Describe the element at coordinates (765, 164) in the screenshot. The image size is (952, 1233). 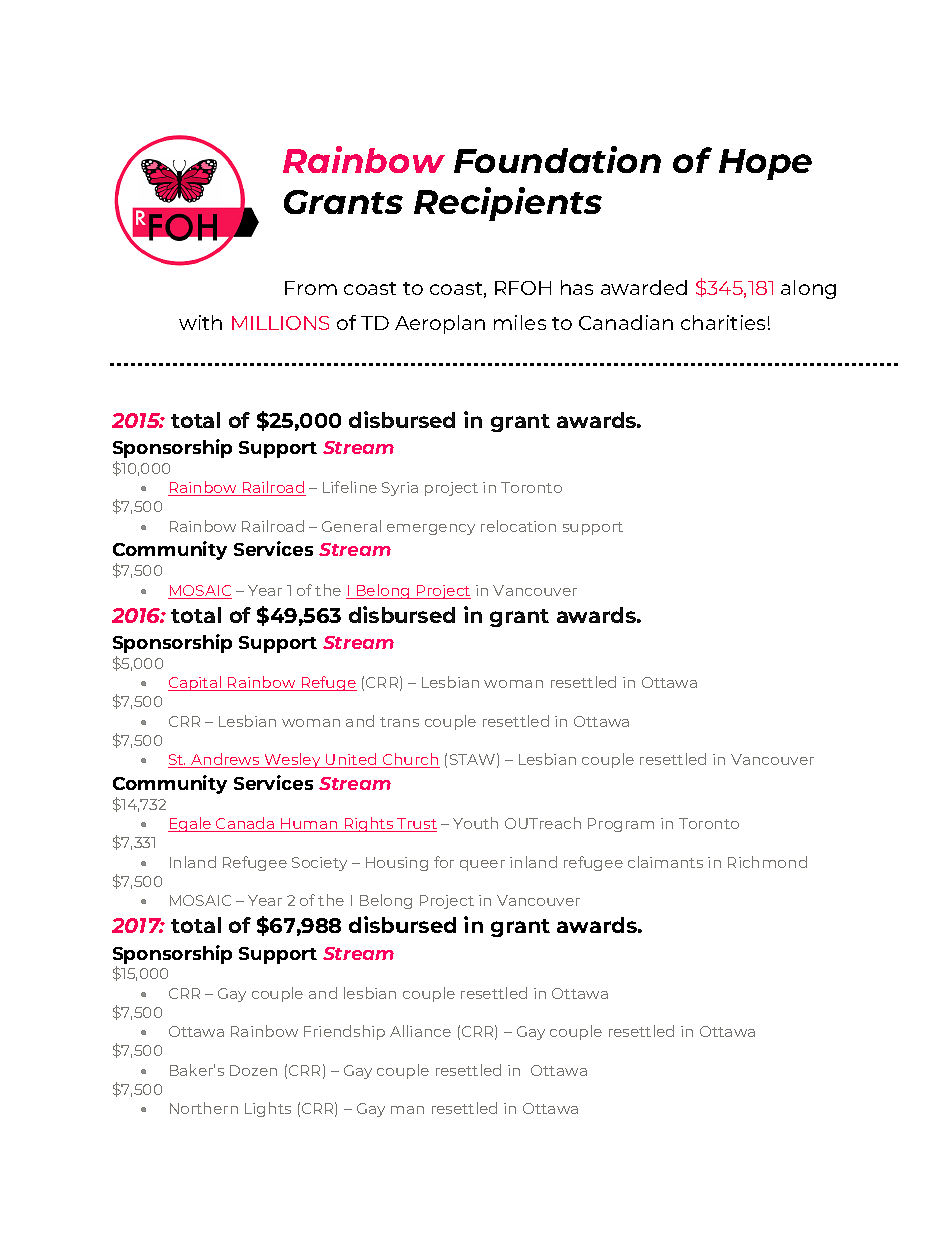
I see `Hope` at that location.
